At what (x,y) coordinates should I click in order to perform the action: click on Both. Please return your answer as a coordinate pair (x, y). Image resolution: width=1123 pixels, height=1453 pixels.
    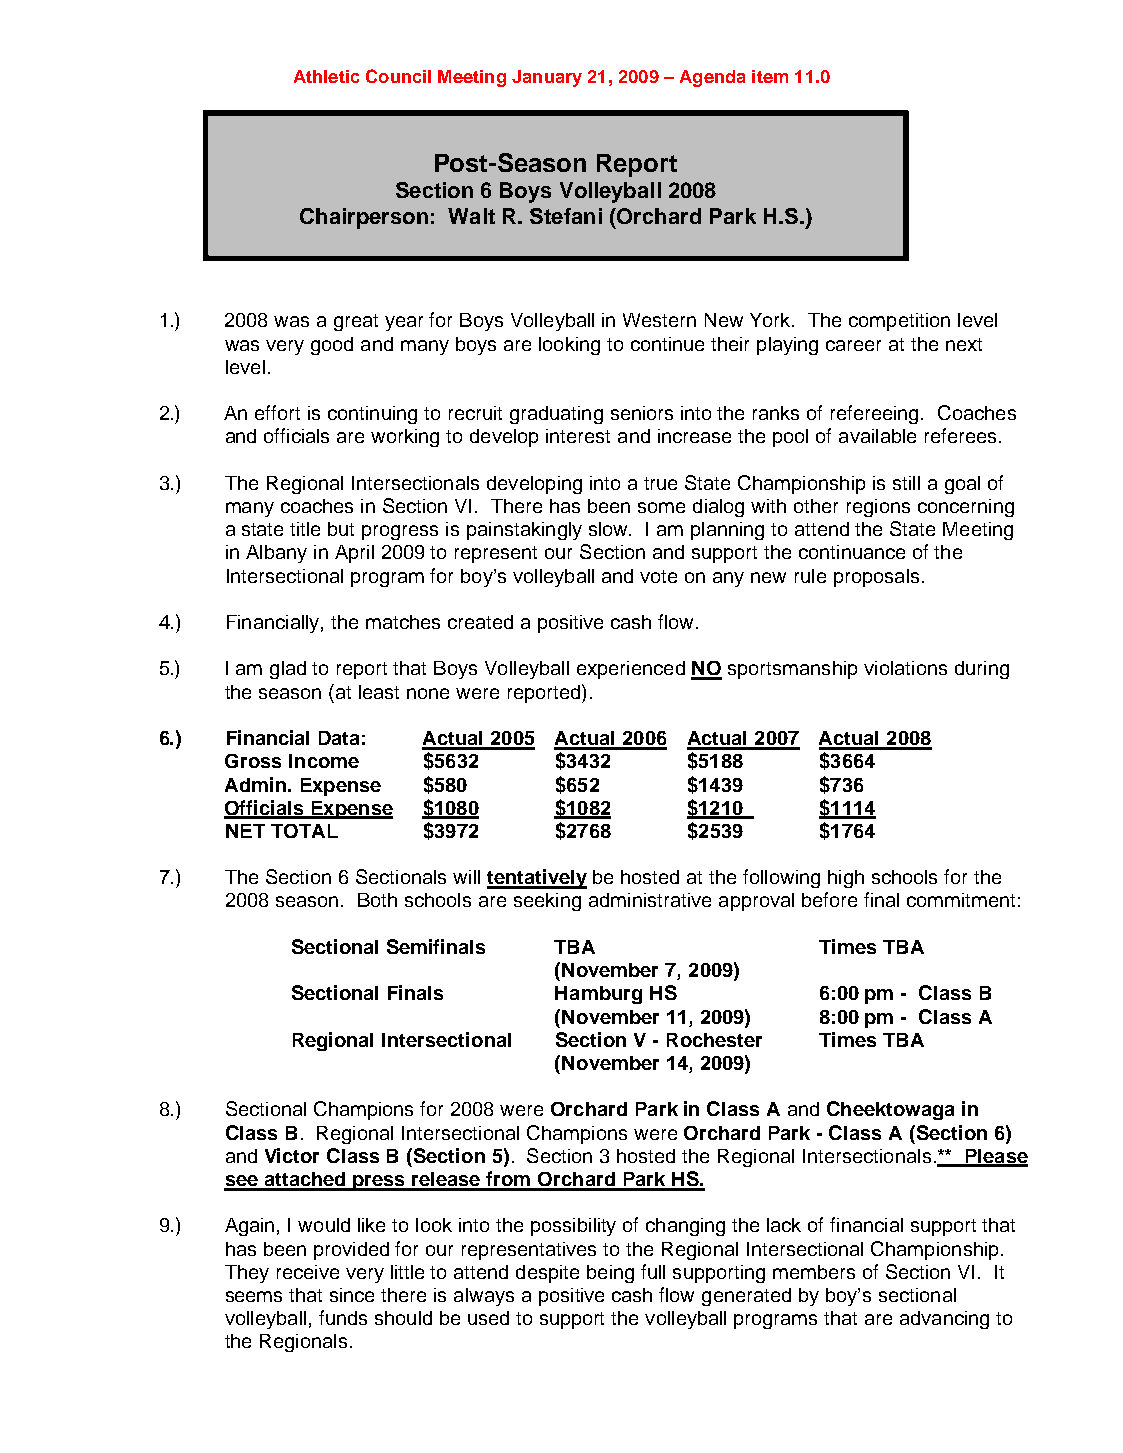
    Looking at the image, I should click on (377, 900).
